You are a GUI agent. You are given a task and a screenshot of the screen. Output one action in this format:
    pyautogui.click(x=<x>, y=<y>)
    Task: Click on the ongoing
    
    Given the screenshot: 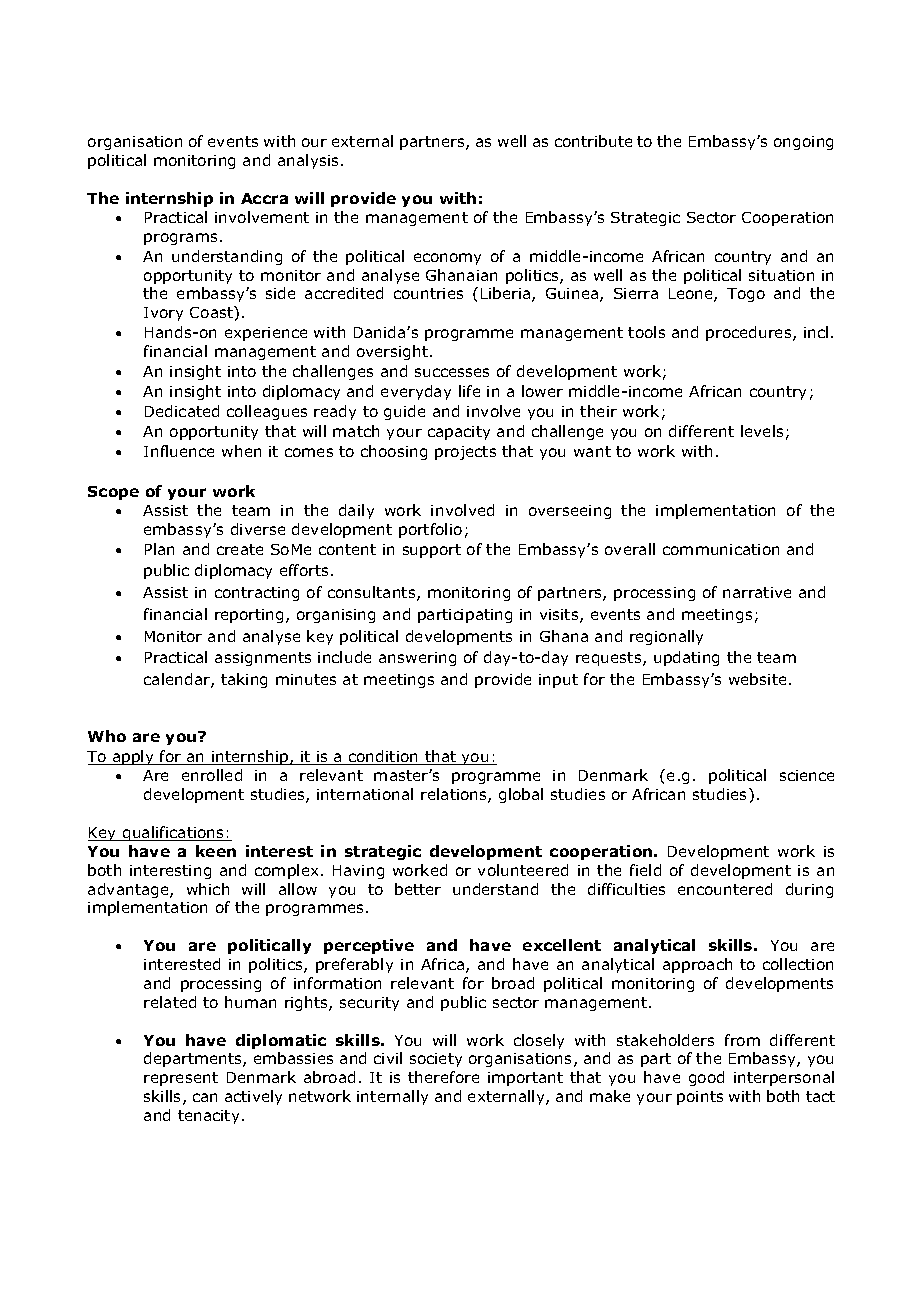 What is the action you would take?
    pyautogui.click(x=803, y=143)
